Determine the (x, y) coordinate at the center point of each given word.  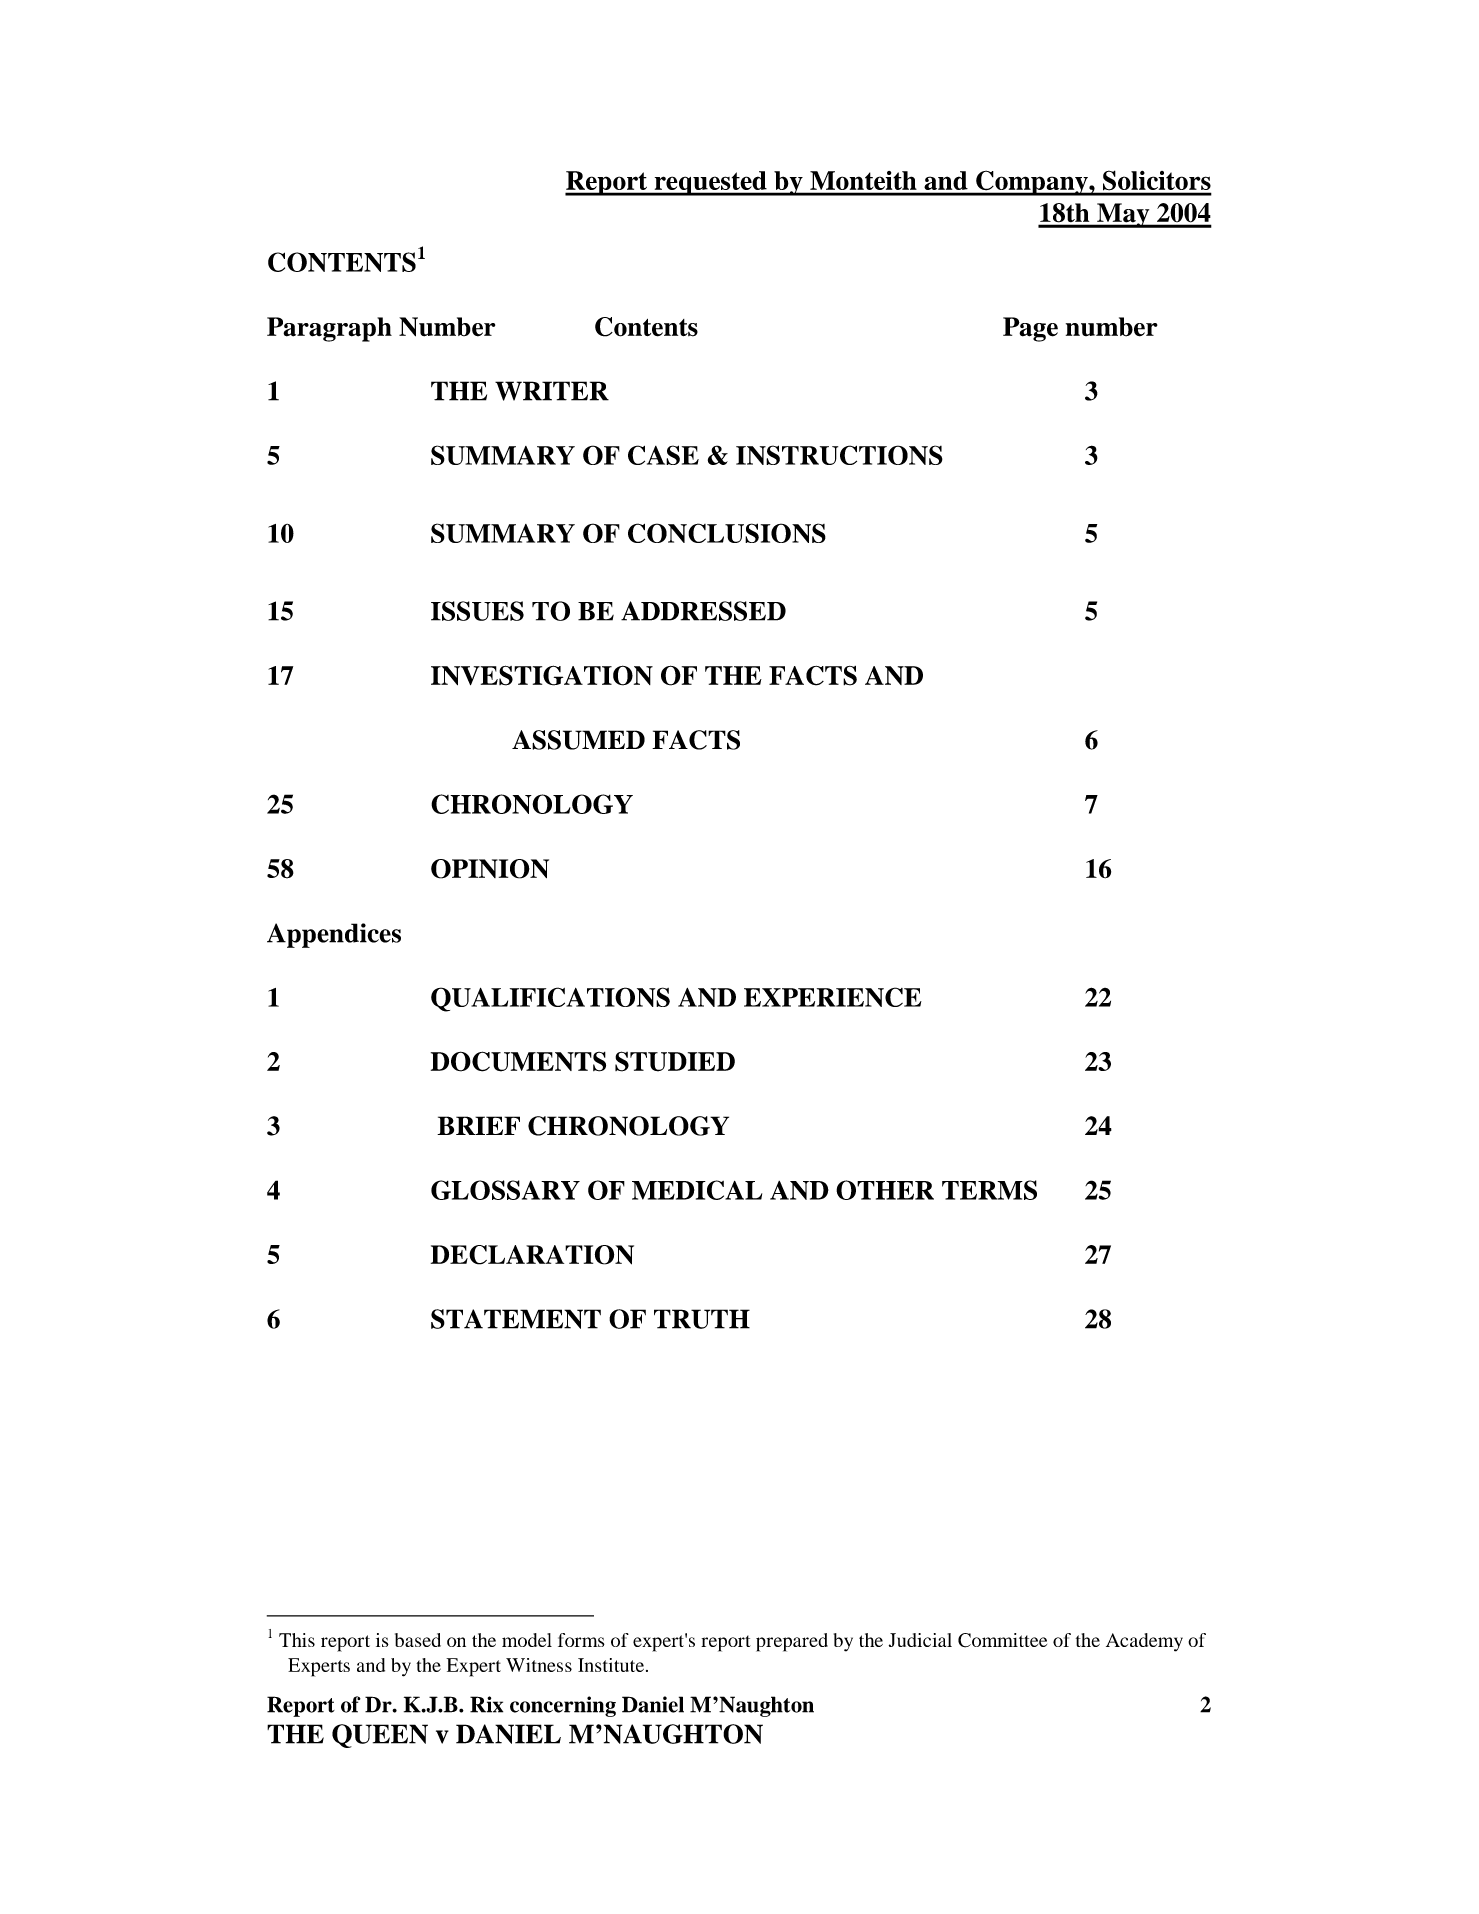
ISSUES (477, 611)
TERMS (989, 1190)
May (1123, 215)
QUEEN (380, 1736)
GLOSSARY (505, 1190)
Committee (1002, 1640)
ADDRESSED (703, 611)
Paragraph (329, 329)
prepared (792, 1642)
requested (710, 183)
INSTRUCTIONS (839, 455)
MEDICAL (697, 1190)
